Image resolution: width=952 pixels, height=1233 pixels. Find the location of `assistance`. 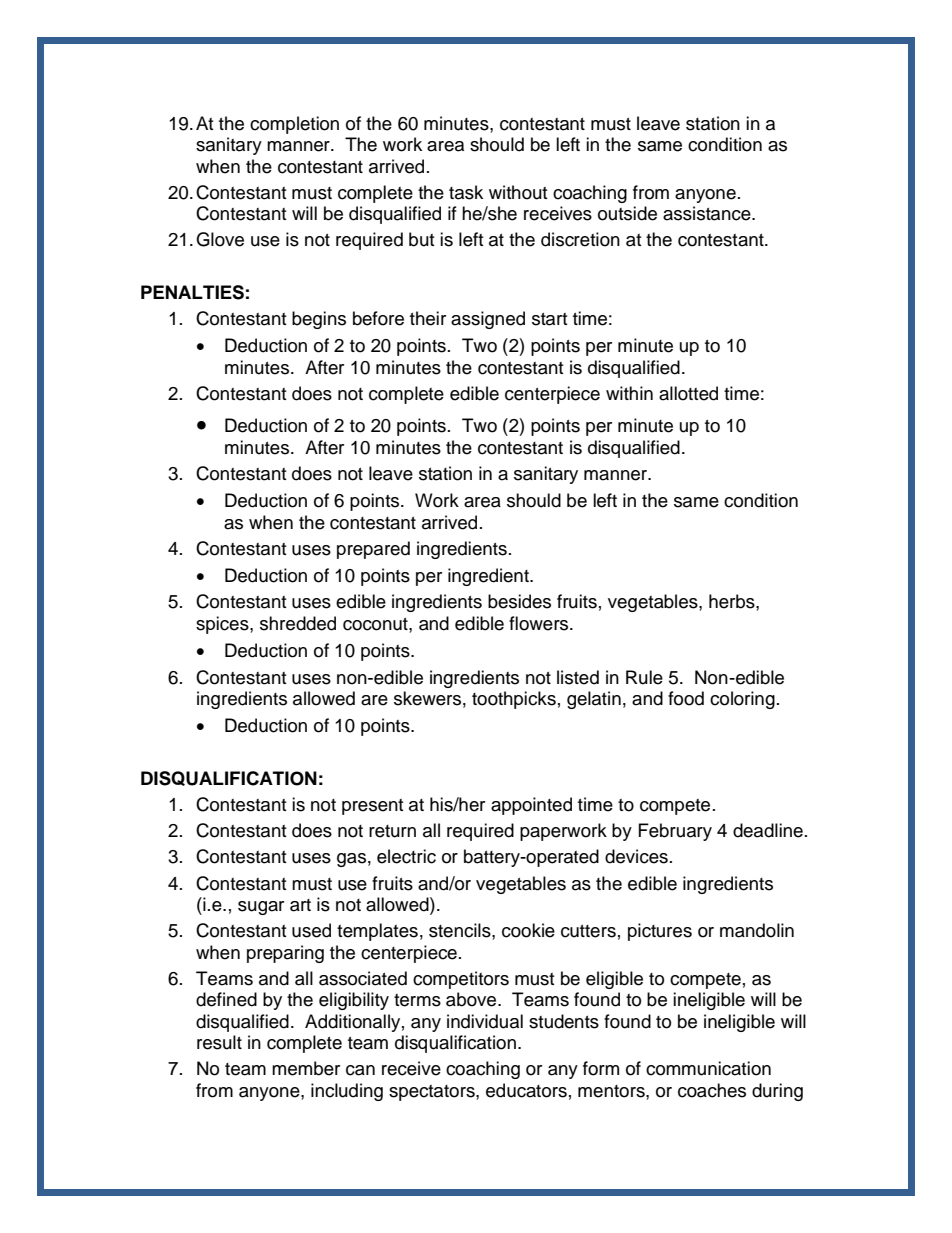

assistance is located at coordinates (708, 213).
